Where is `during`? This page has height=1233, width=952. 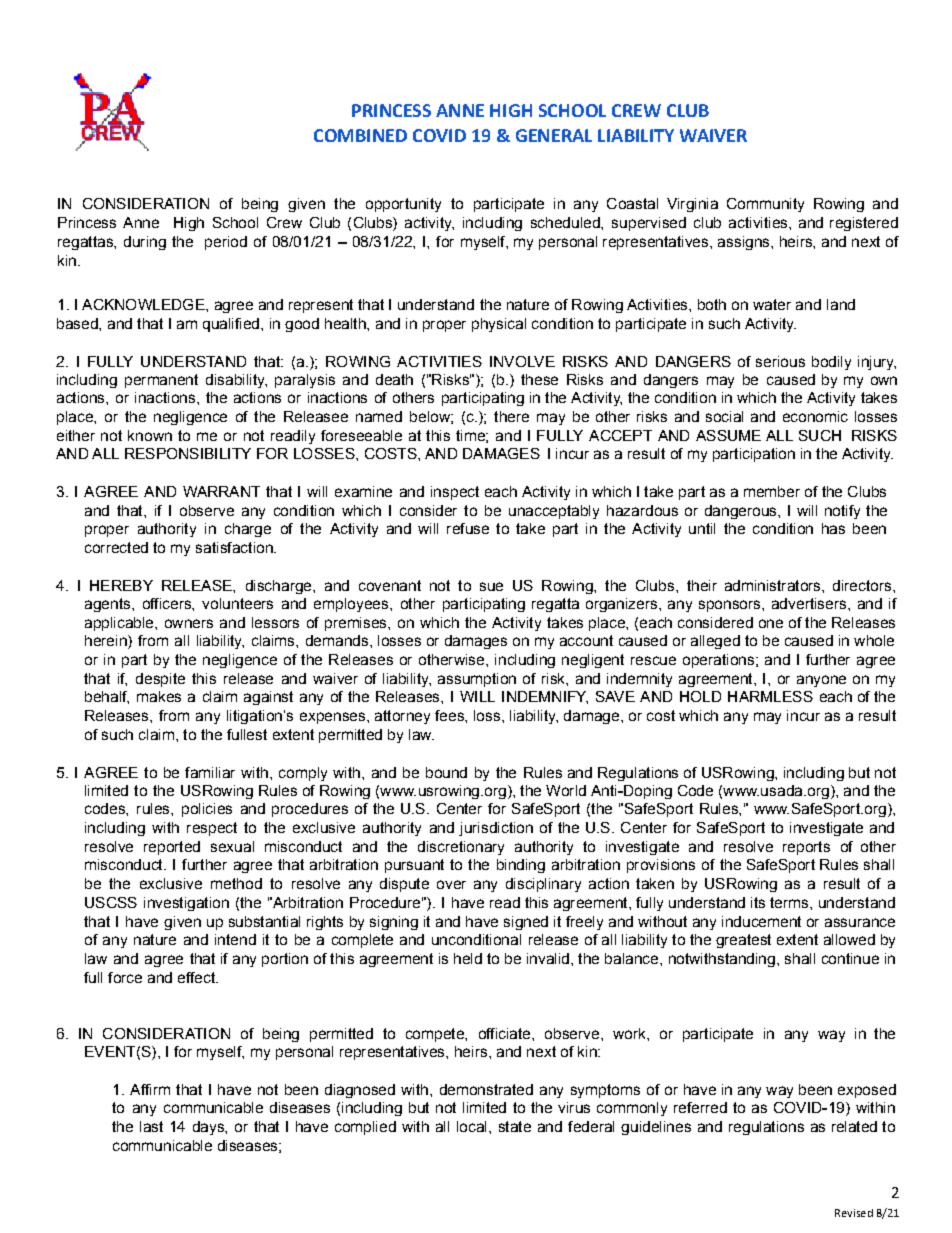
during is located at coordinates (145, 243).
